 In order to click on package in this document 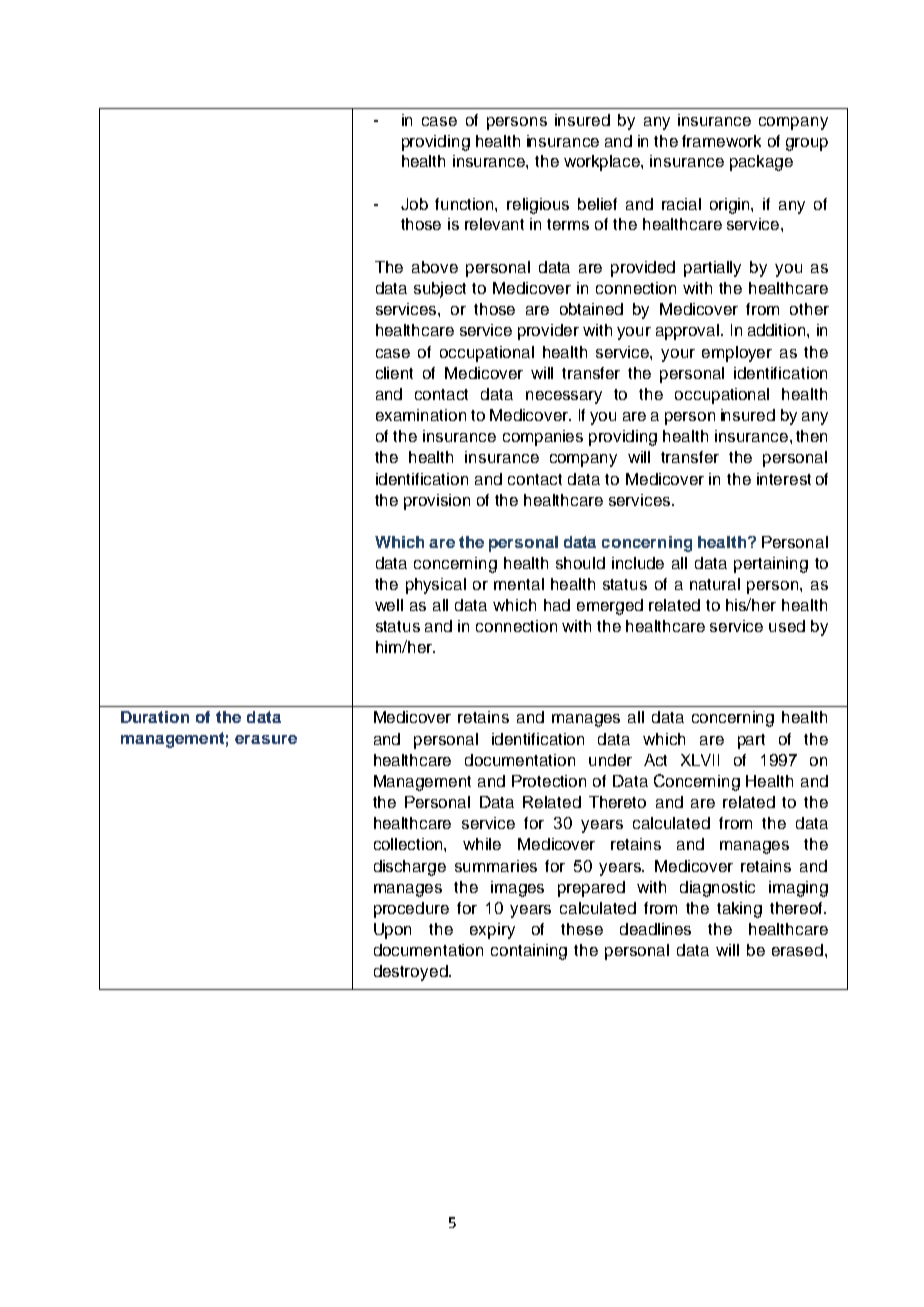, I will do `click(761, 163)`.
